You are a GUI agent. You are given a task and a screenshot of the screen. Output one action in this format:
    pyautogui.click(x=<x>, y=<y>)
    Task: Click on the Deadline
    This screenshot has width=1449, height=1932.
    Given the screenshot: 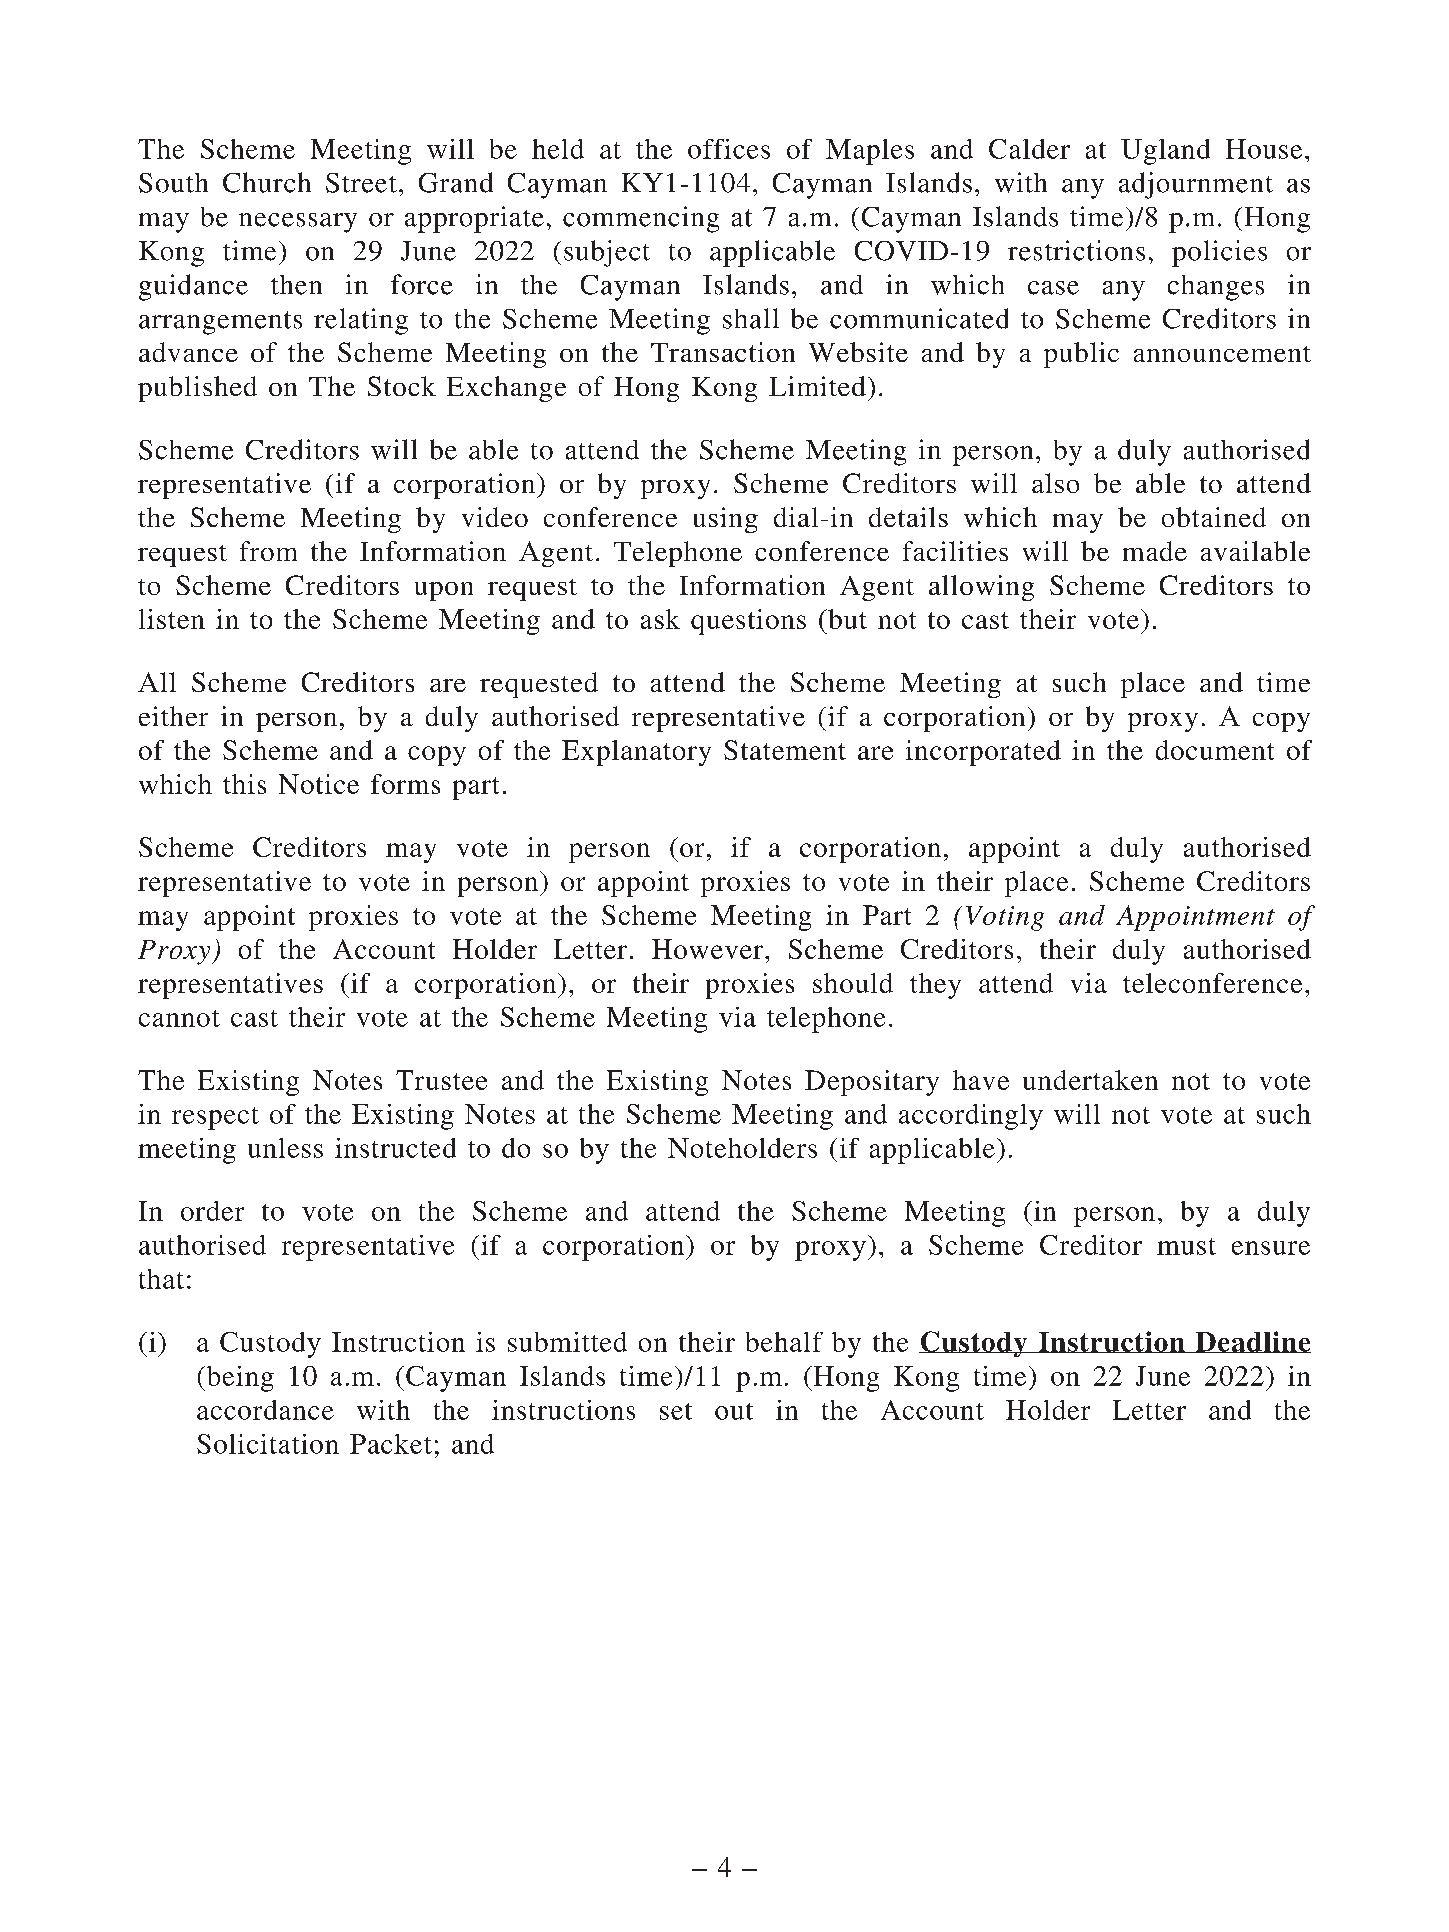 What is the action you would take?
    pyautogui.click(x=1252, y=1342)
